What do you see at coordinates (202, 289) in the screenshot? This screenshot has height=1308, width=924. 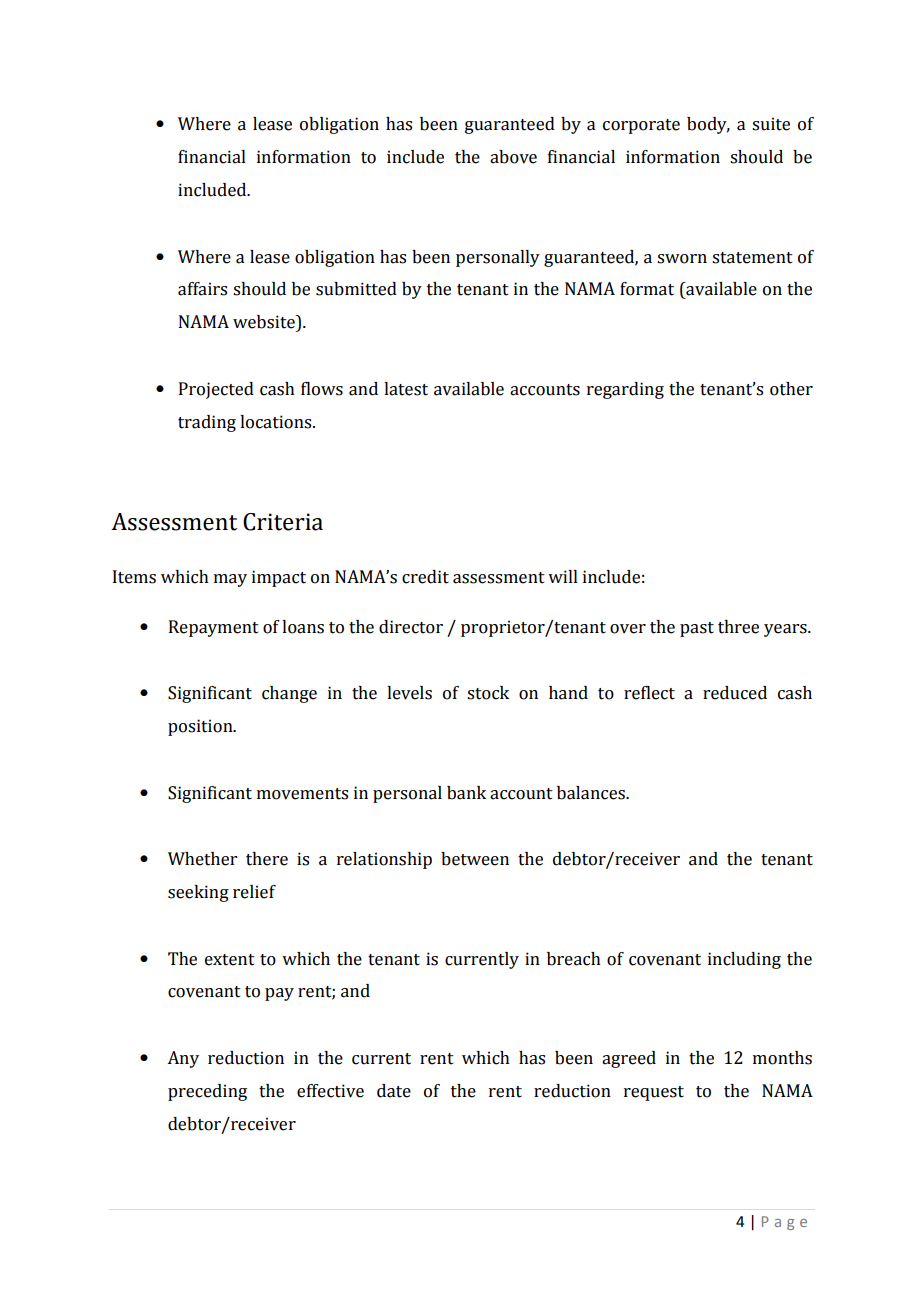 I see `affairs` at bounding box center [202, 289].
